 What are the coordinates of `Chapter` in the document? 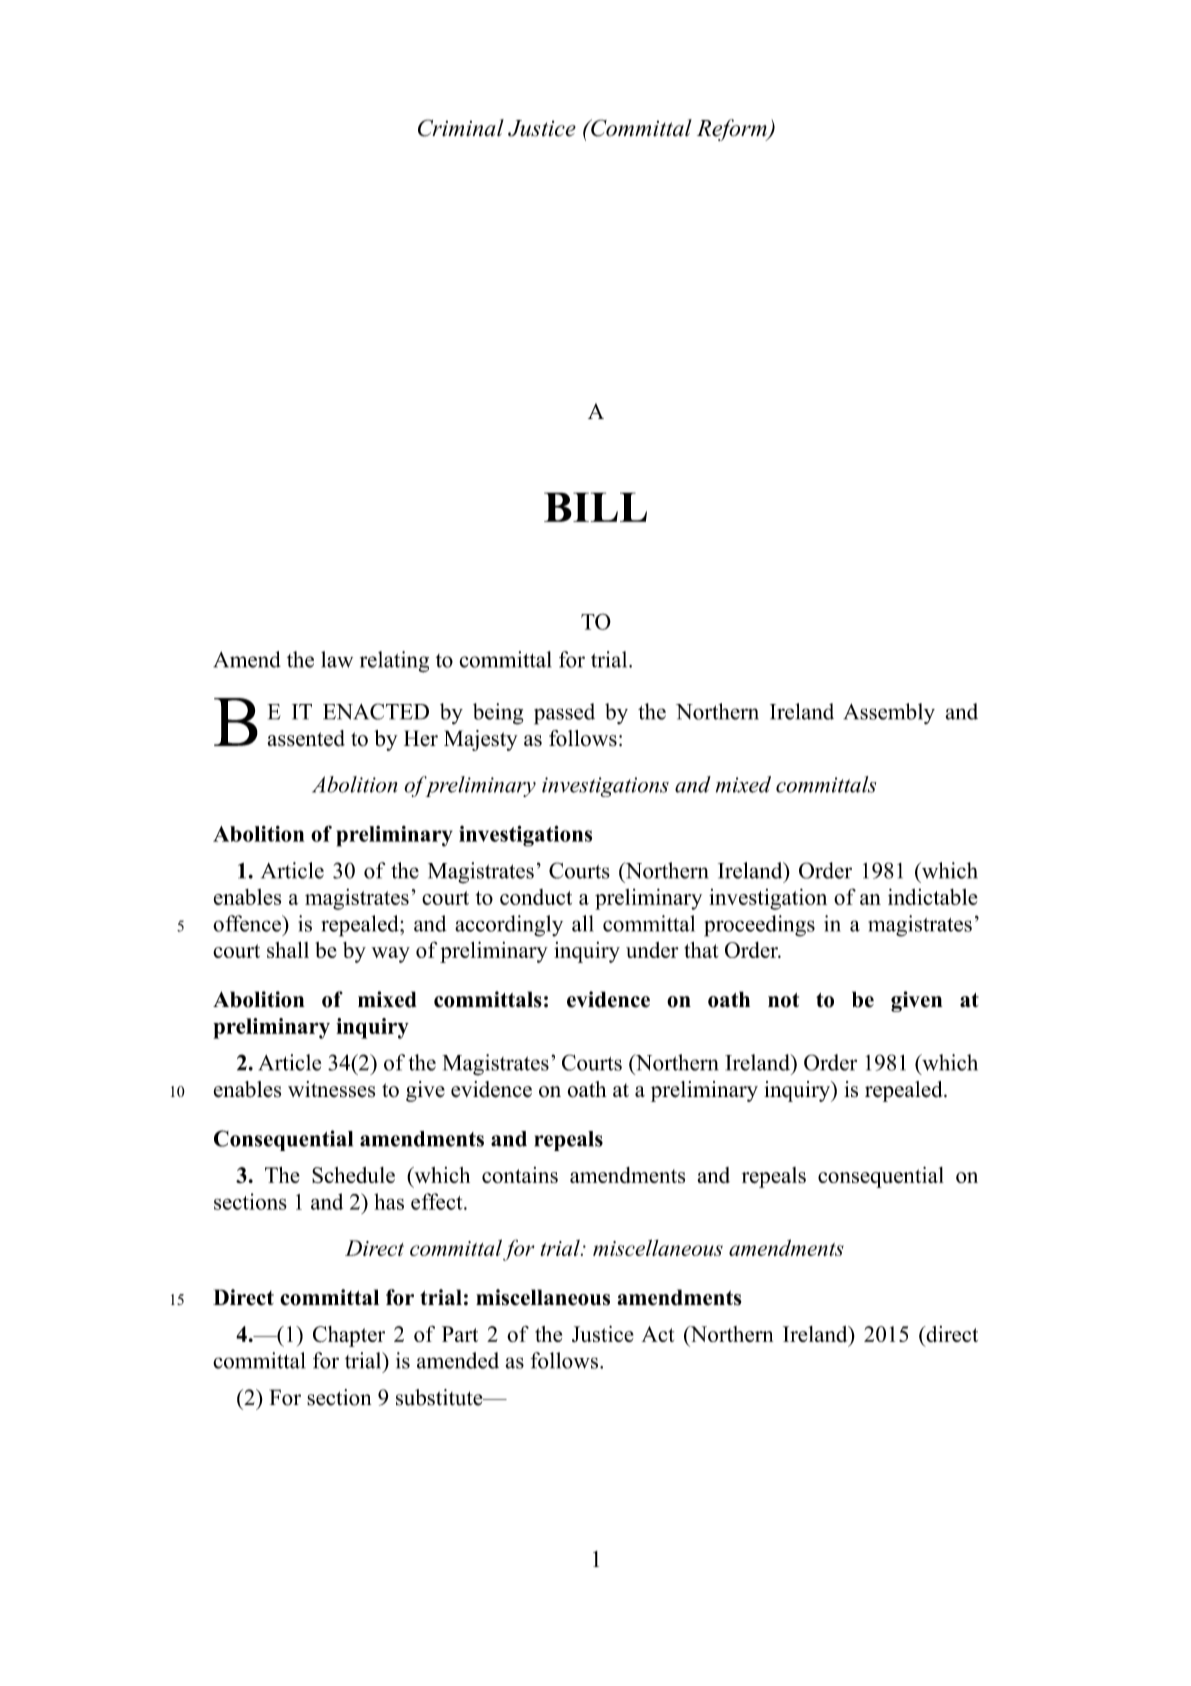 It's located at (349, 1336).
